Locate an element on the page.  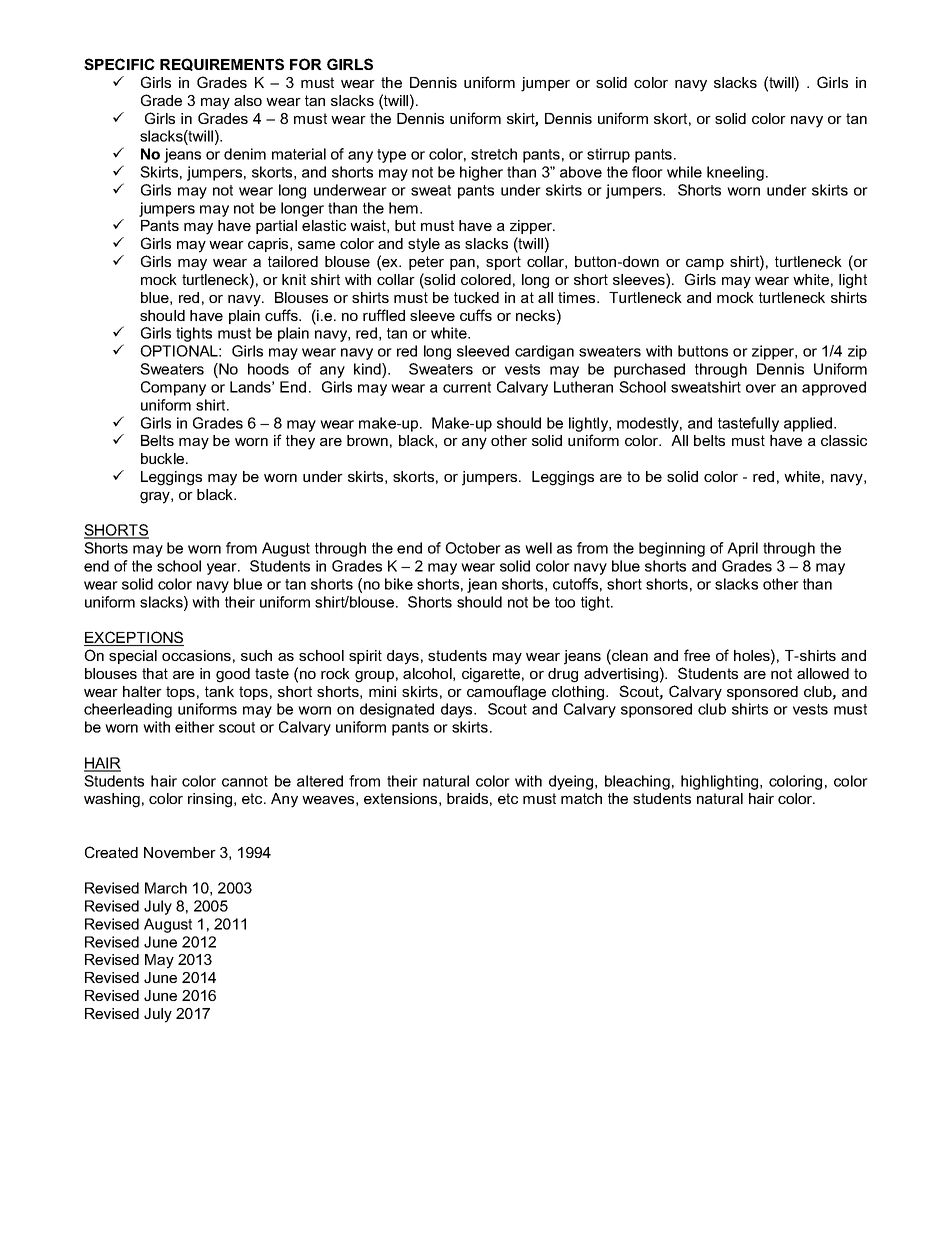
stretch is located at coordinates (494, 154).
